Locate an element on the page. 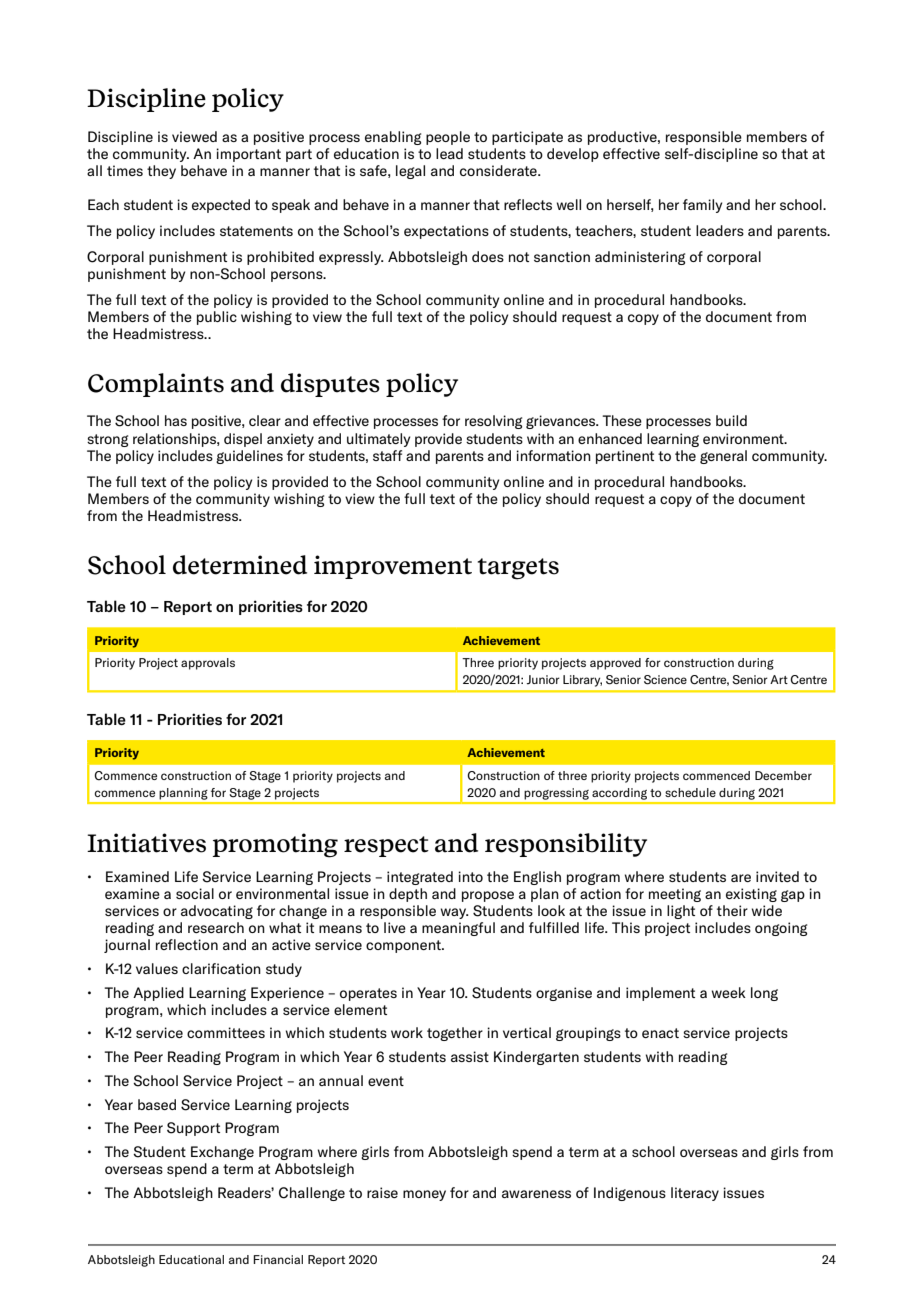 Image resolution: width=924 pixels, height=1308 pixels. they is located at coordinates (161, 172).
